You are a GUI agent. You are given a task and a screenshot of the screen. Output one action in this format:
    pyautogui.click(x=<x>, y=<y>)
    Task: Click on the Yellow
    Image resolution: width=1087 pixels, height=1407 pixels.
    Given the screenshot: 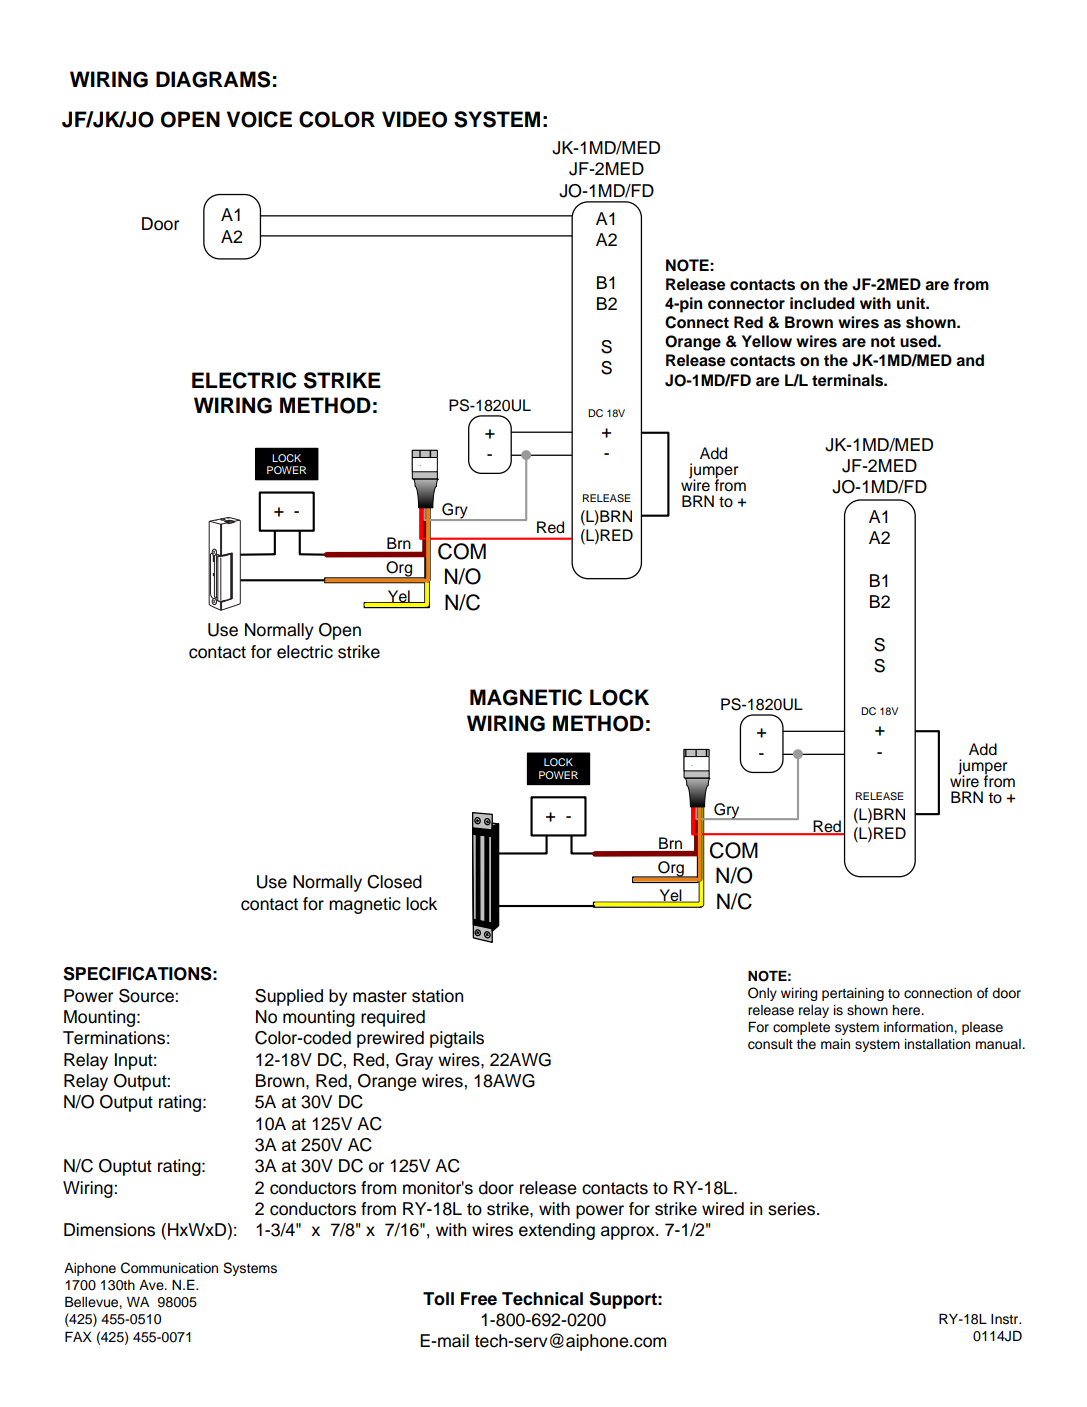 What is the action you would take?
    pyautogui.click(x=767, y=341)
